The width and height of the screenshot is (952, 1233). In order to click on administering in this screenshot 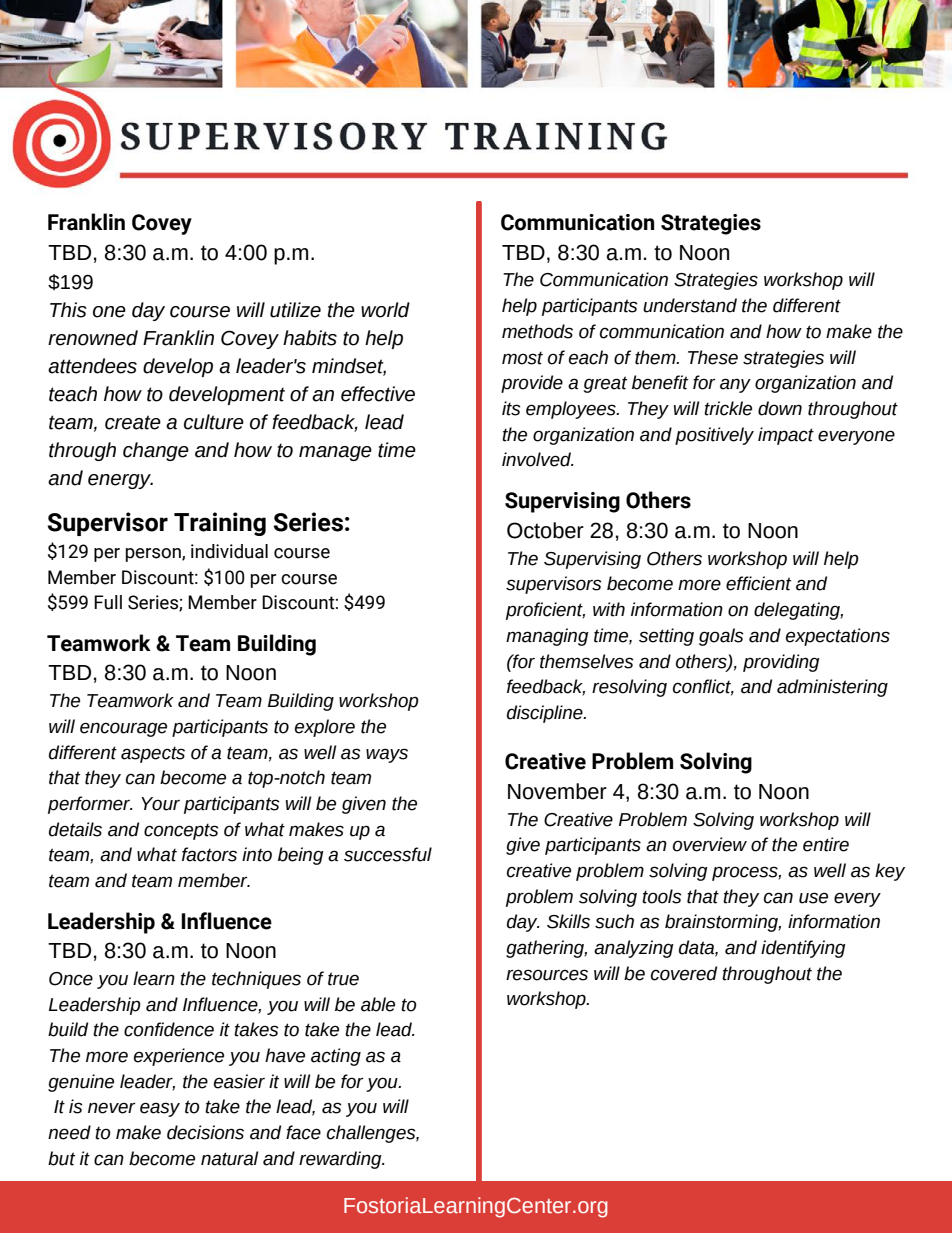, I will do `click(832, 688)`.
